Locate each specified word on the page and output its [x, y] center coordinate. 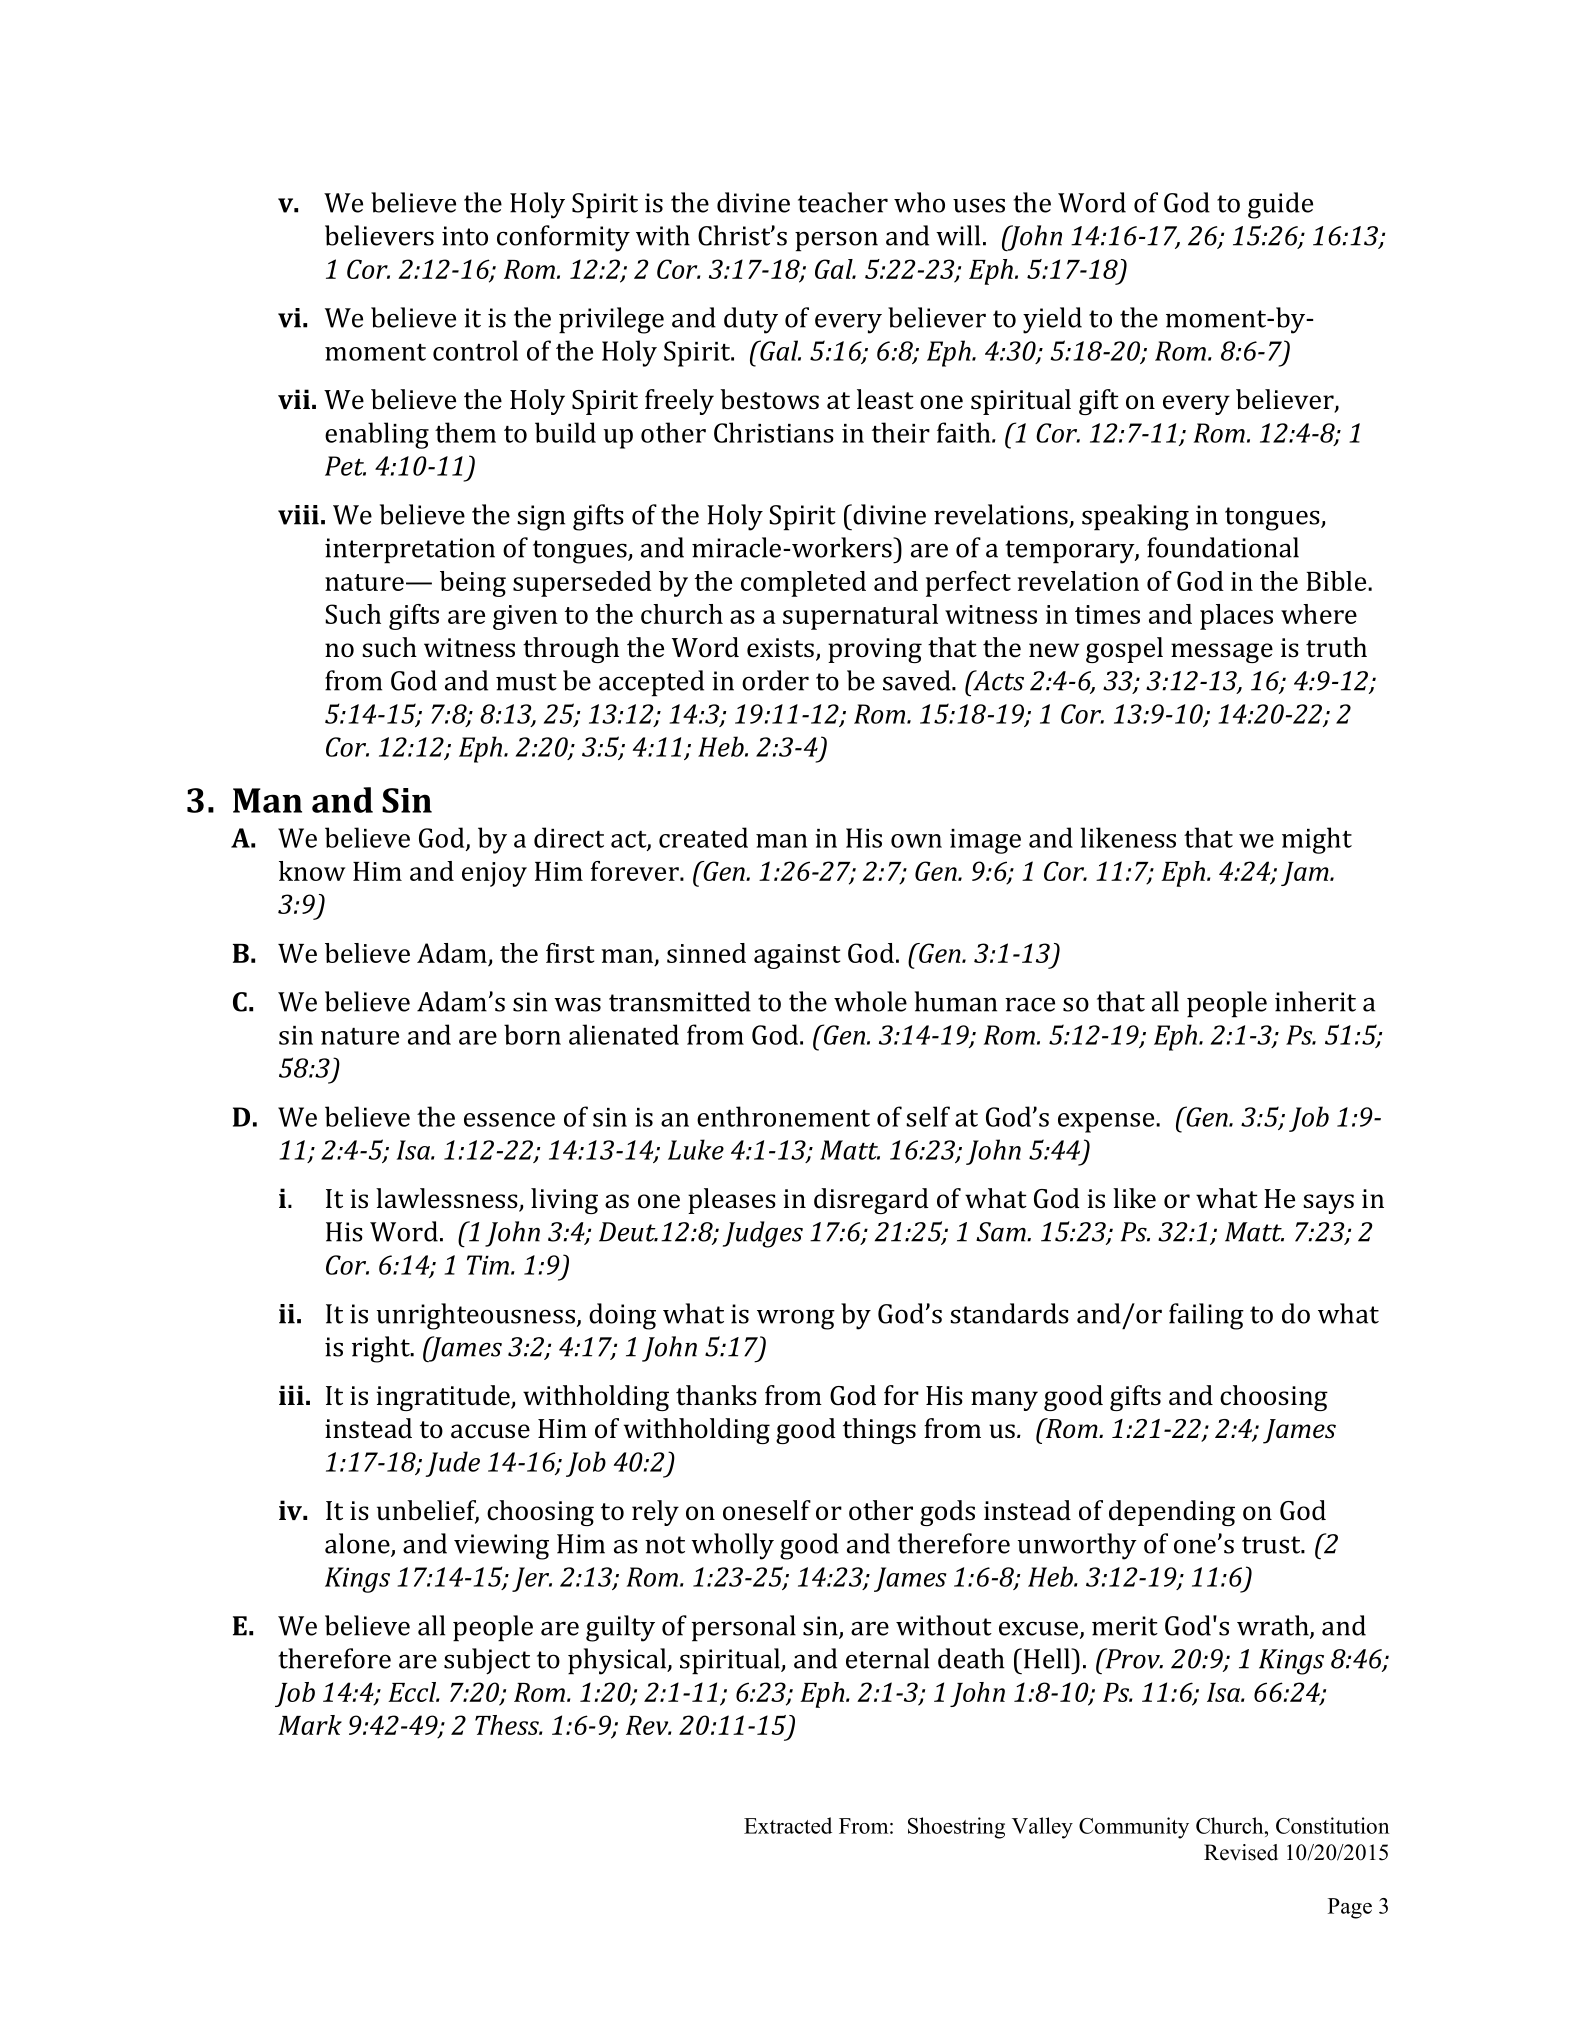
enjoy [494, 874]
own [916, 841]
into [465, 236]
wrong [796, 1319]
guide [1280, 205]
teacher [843, 202]
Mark [310, 1725]
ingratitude [444, 1398]
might [1317, 840]
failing [1206, 1316]
